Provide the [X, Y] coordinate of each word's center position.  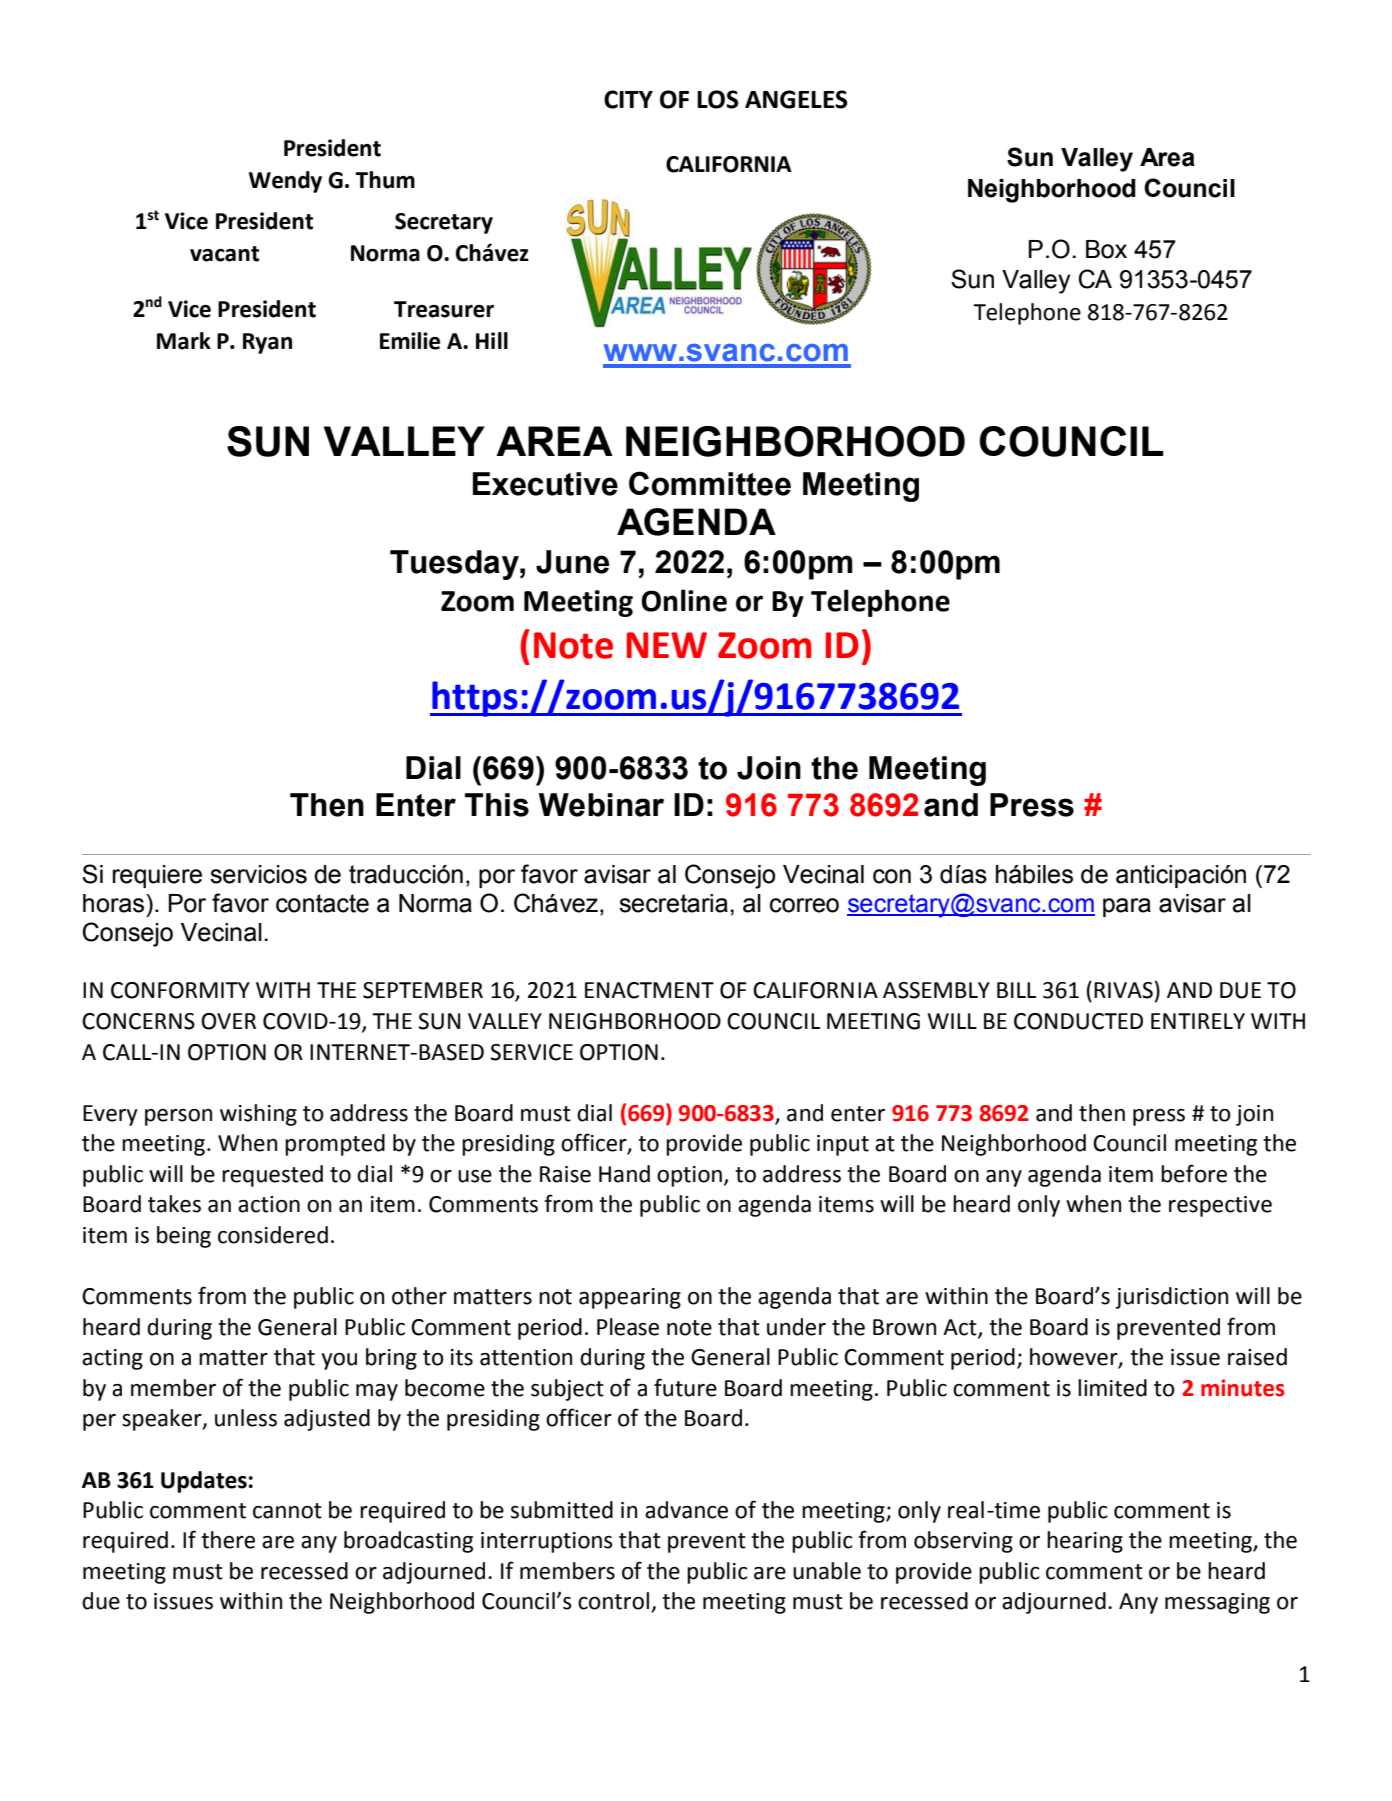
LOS [717, 99]
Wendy [285, 182]
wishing [258, 1115]
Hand [624, 1174]
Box [1106, 249]
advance [686, 1510]
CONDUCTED [1078, 1021]
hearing [1085, 1542]
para [1127, 907]
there [228, 1540]
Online [684, 600]
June [572, 562]
